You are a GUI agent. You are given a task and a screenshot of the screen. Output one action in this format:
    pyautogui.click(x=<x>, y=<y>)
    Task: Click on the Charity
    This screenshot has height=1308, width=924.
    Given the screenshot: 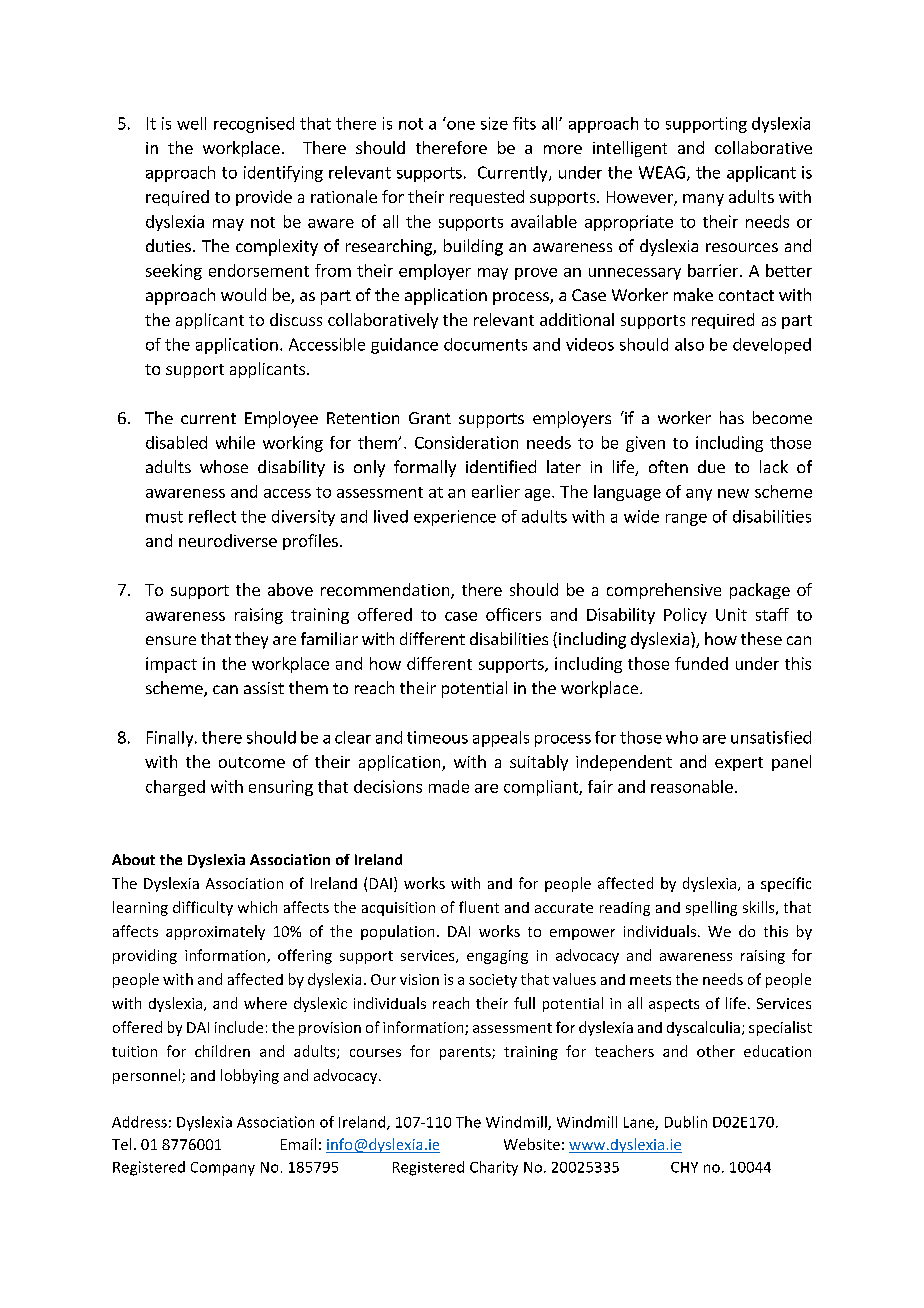 What is the action you would take?
    pyautogui.click(x=494, y=1168)
